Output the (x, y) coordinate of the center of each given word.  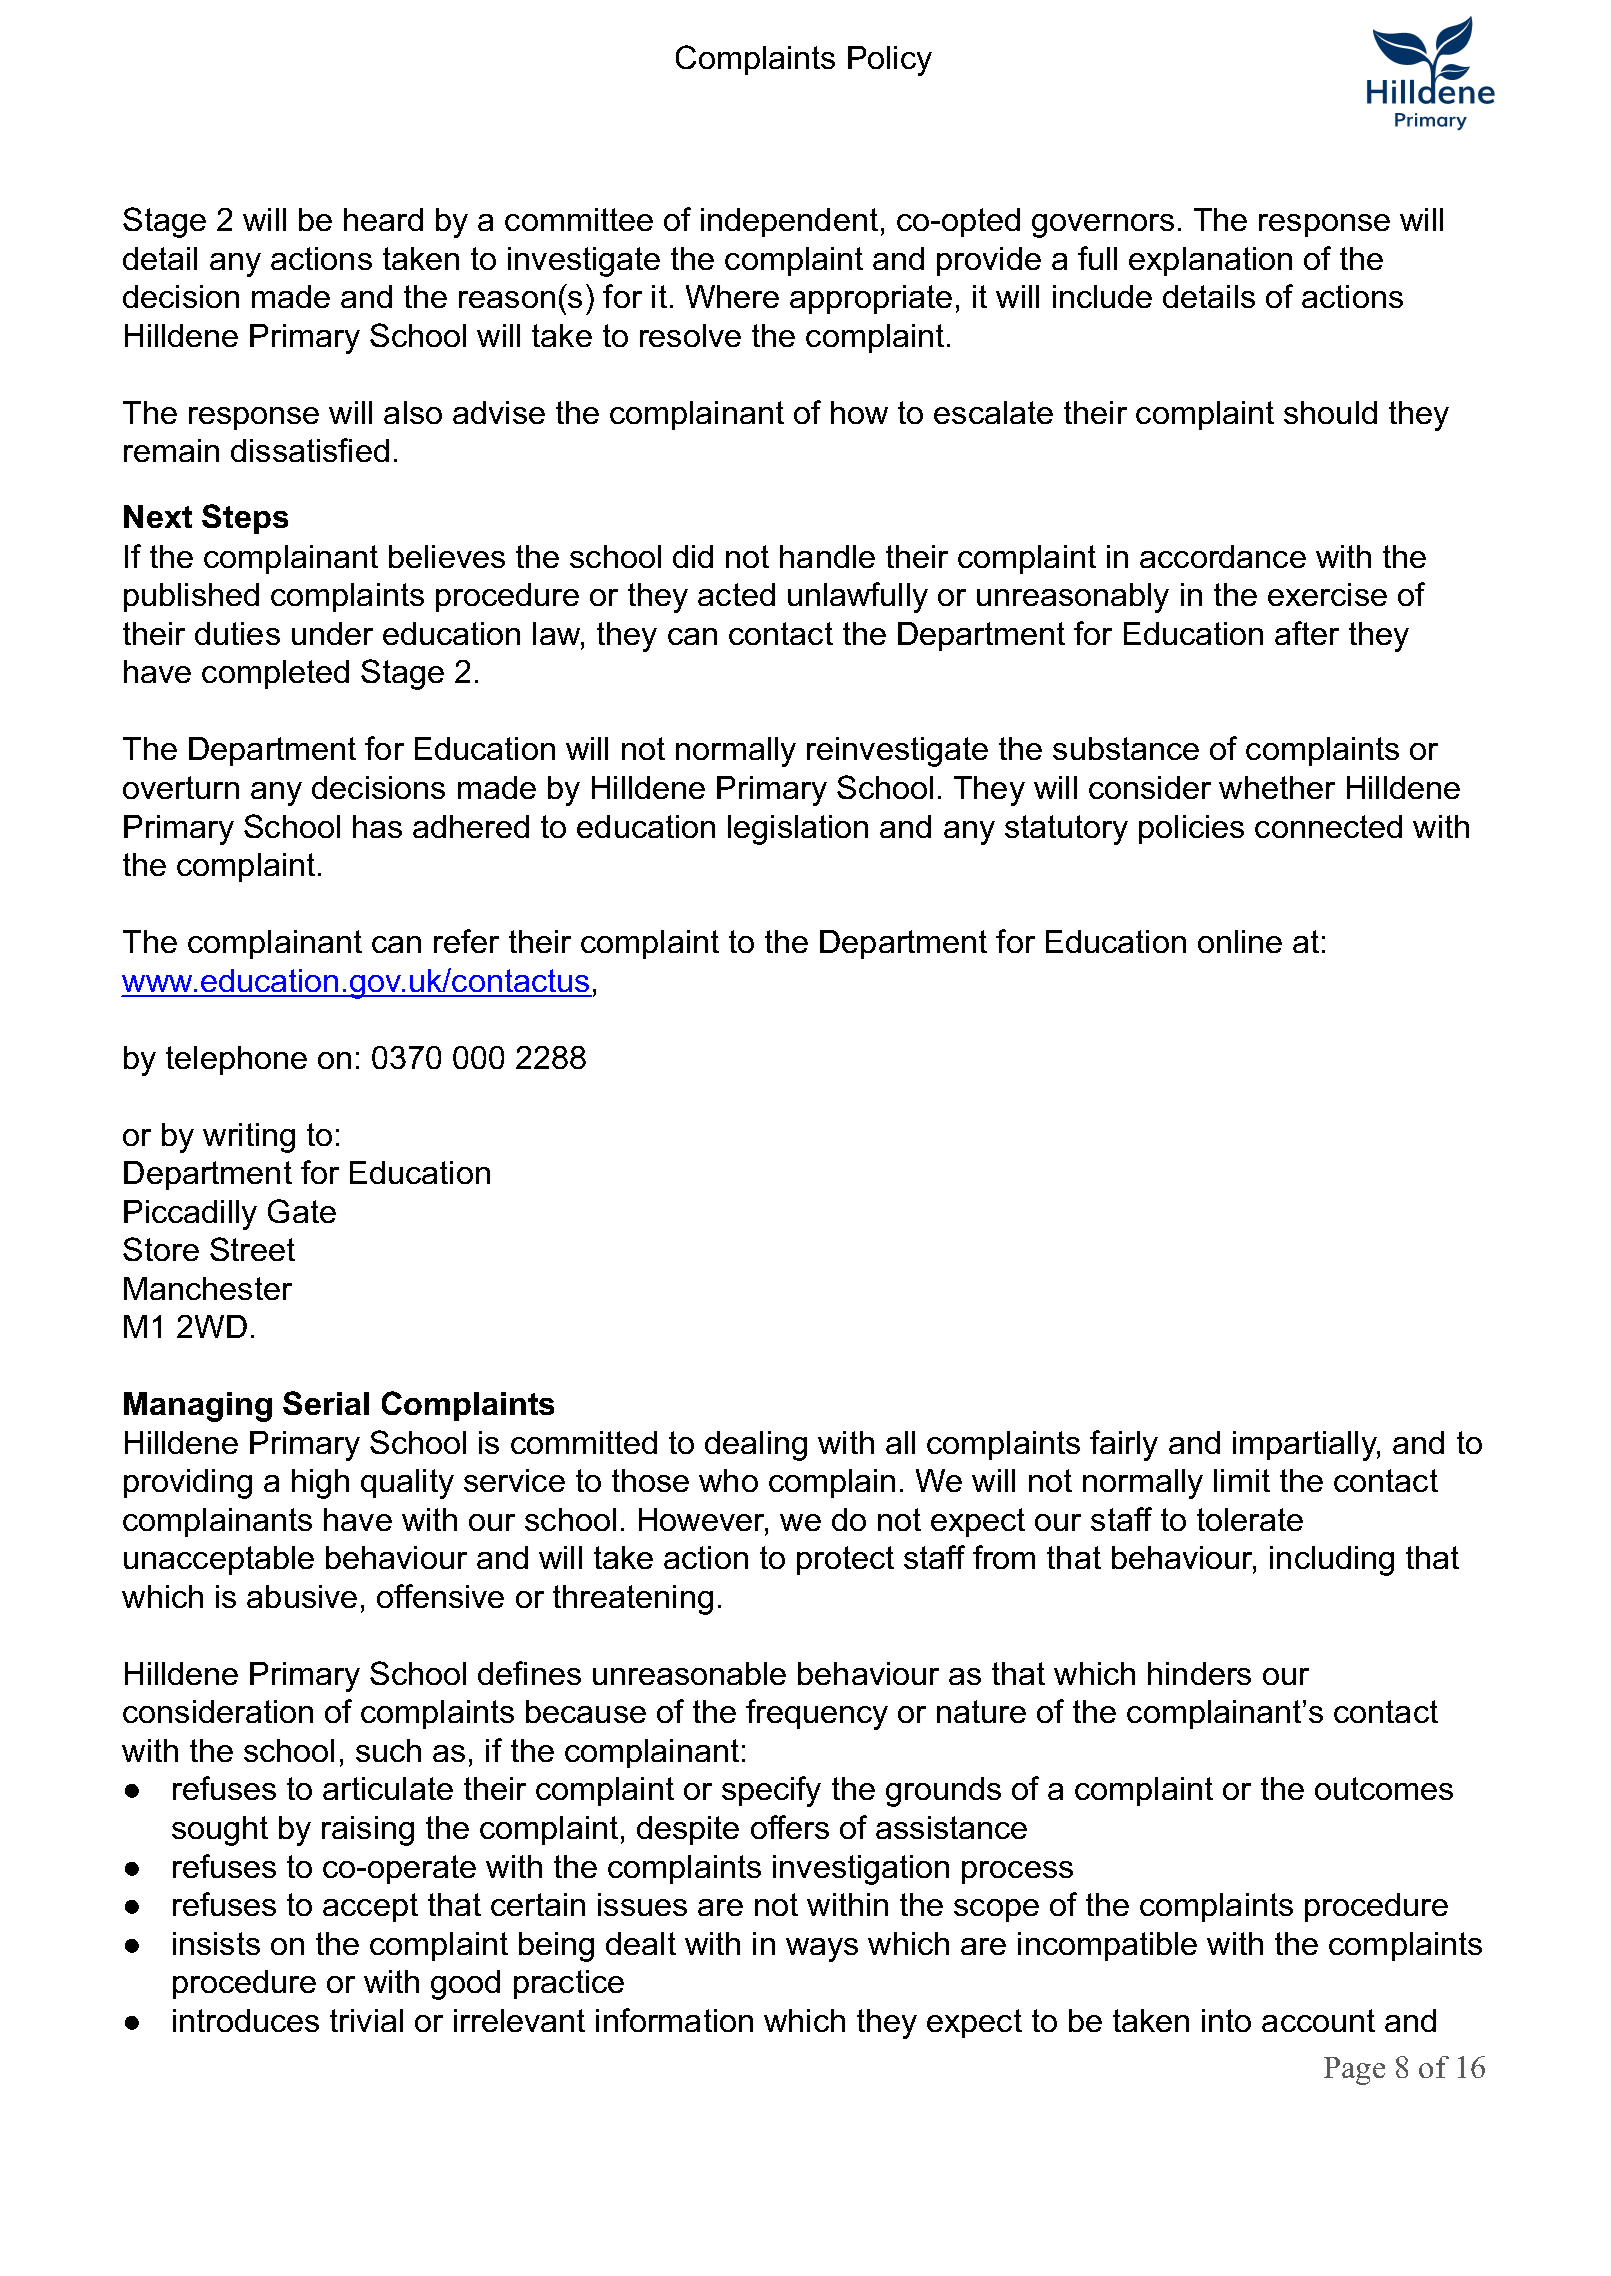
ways (822, 1950)
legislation (798, 830)
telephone (236, 1060)
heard (383, 219)
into (1226, 2020)
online (1240, 941)
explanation (1210, 261)
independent (789, 222)
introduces (246, 2020)
